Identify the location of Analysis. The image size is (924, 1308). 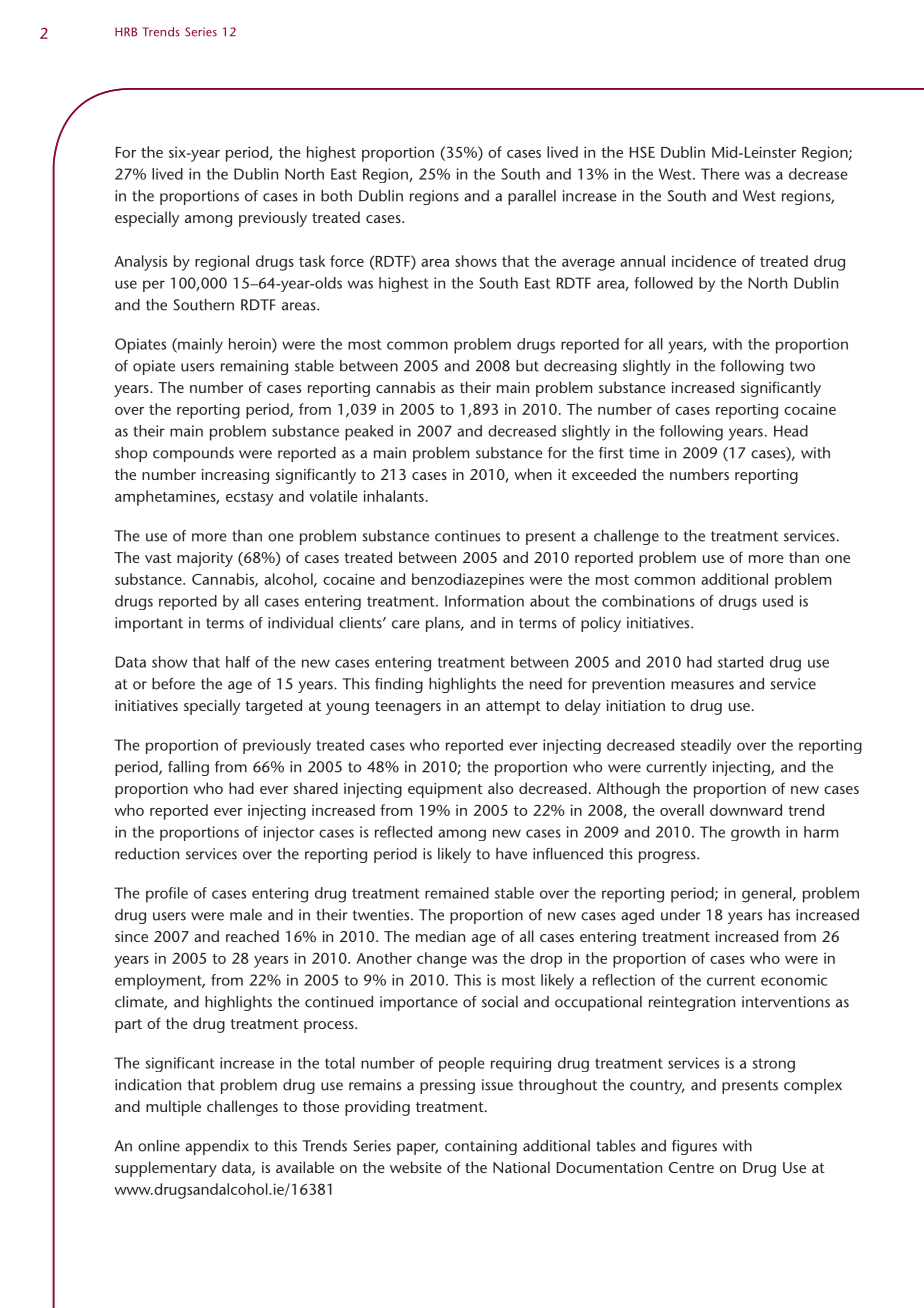
(140, 263).
